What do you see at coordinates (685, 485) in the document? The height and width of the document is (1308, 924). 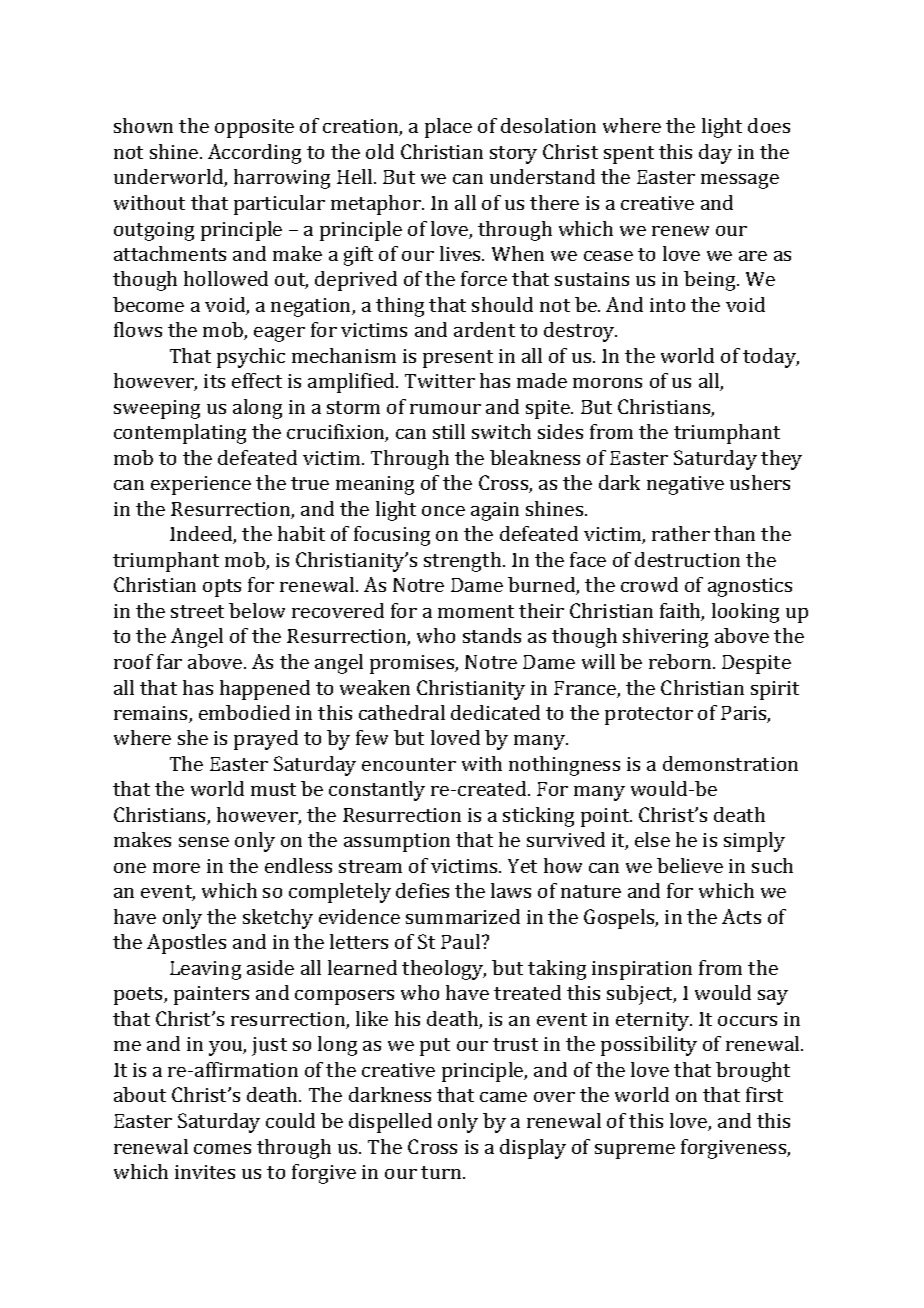 I see `negative` at bounding box center [685, 485].
